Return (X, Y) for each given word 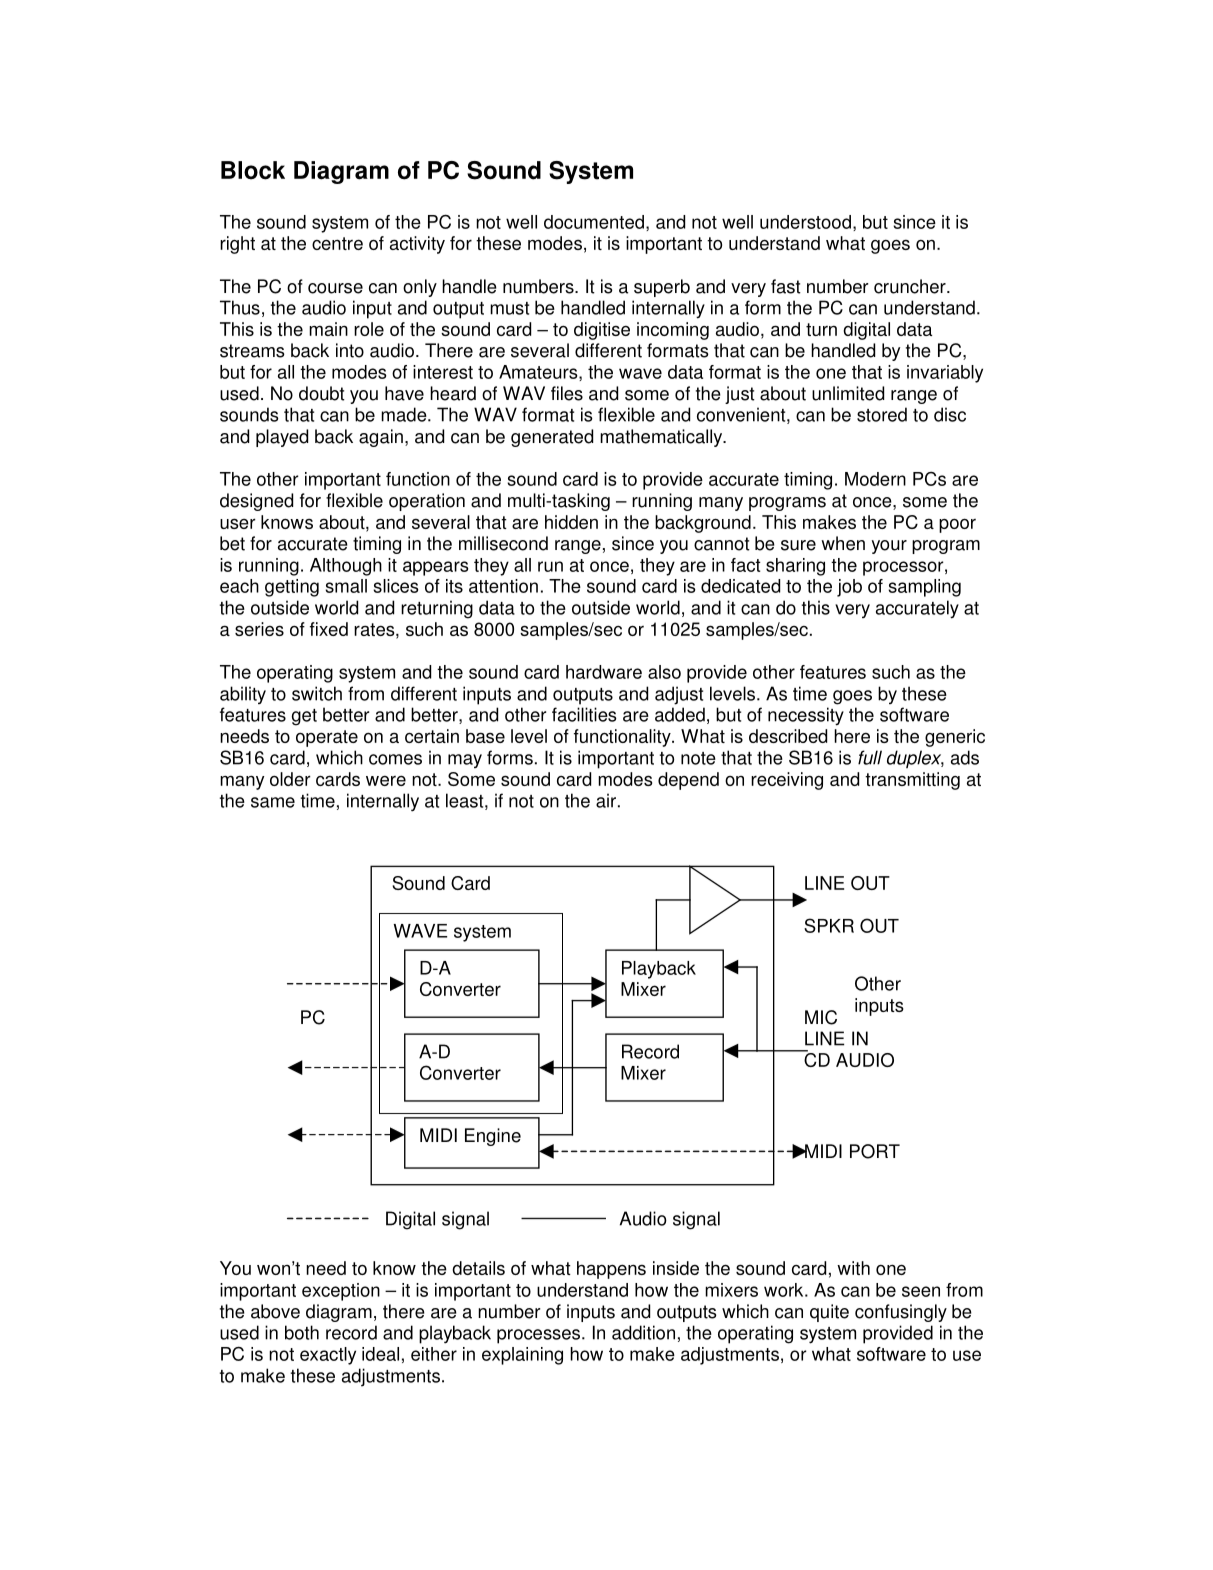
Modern (875, 479)
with (853, 1268)
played (282, 438)
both (302, 1332)
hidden (571, 522)
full (870, 757)
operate (327, 738)
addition (643, 1332)
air (606, 800)
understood (805, 222)
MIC (821, 1017)
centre (337, 243)
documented (594, 222)
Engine (493, 1137)
